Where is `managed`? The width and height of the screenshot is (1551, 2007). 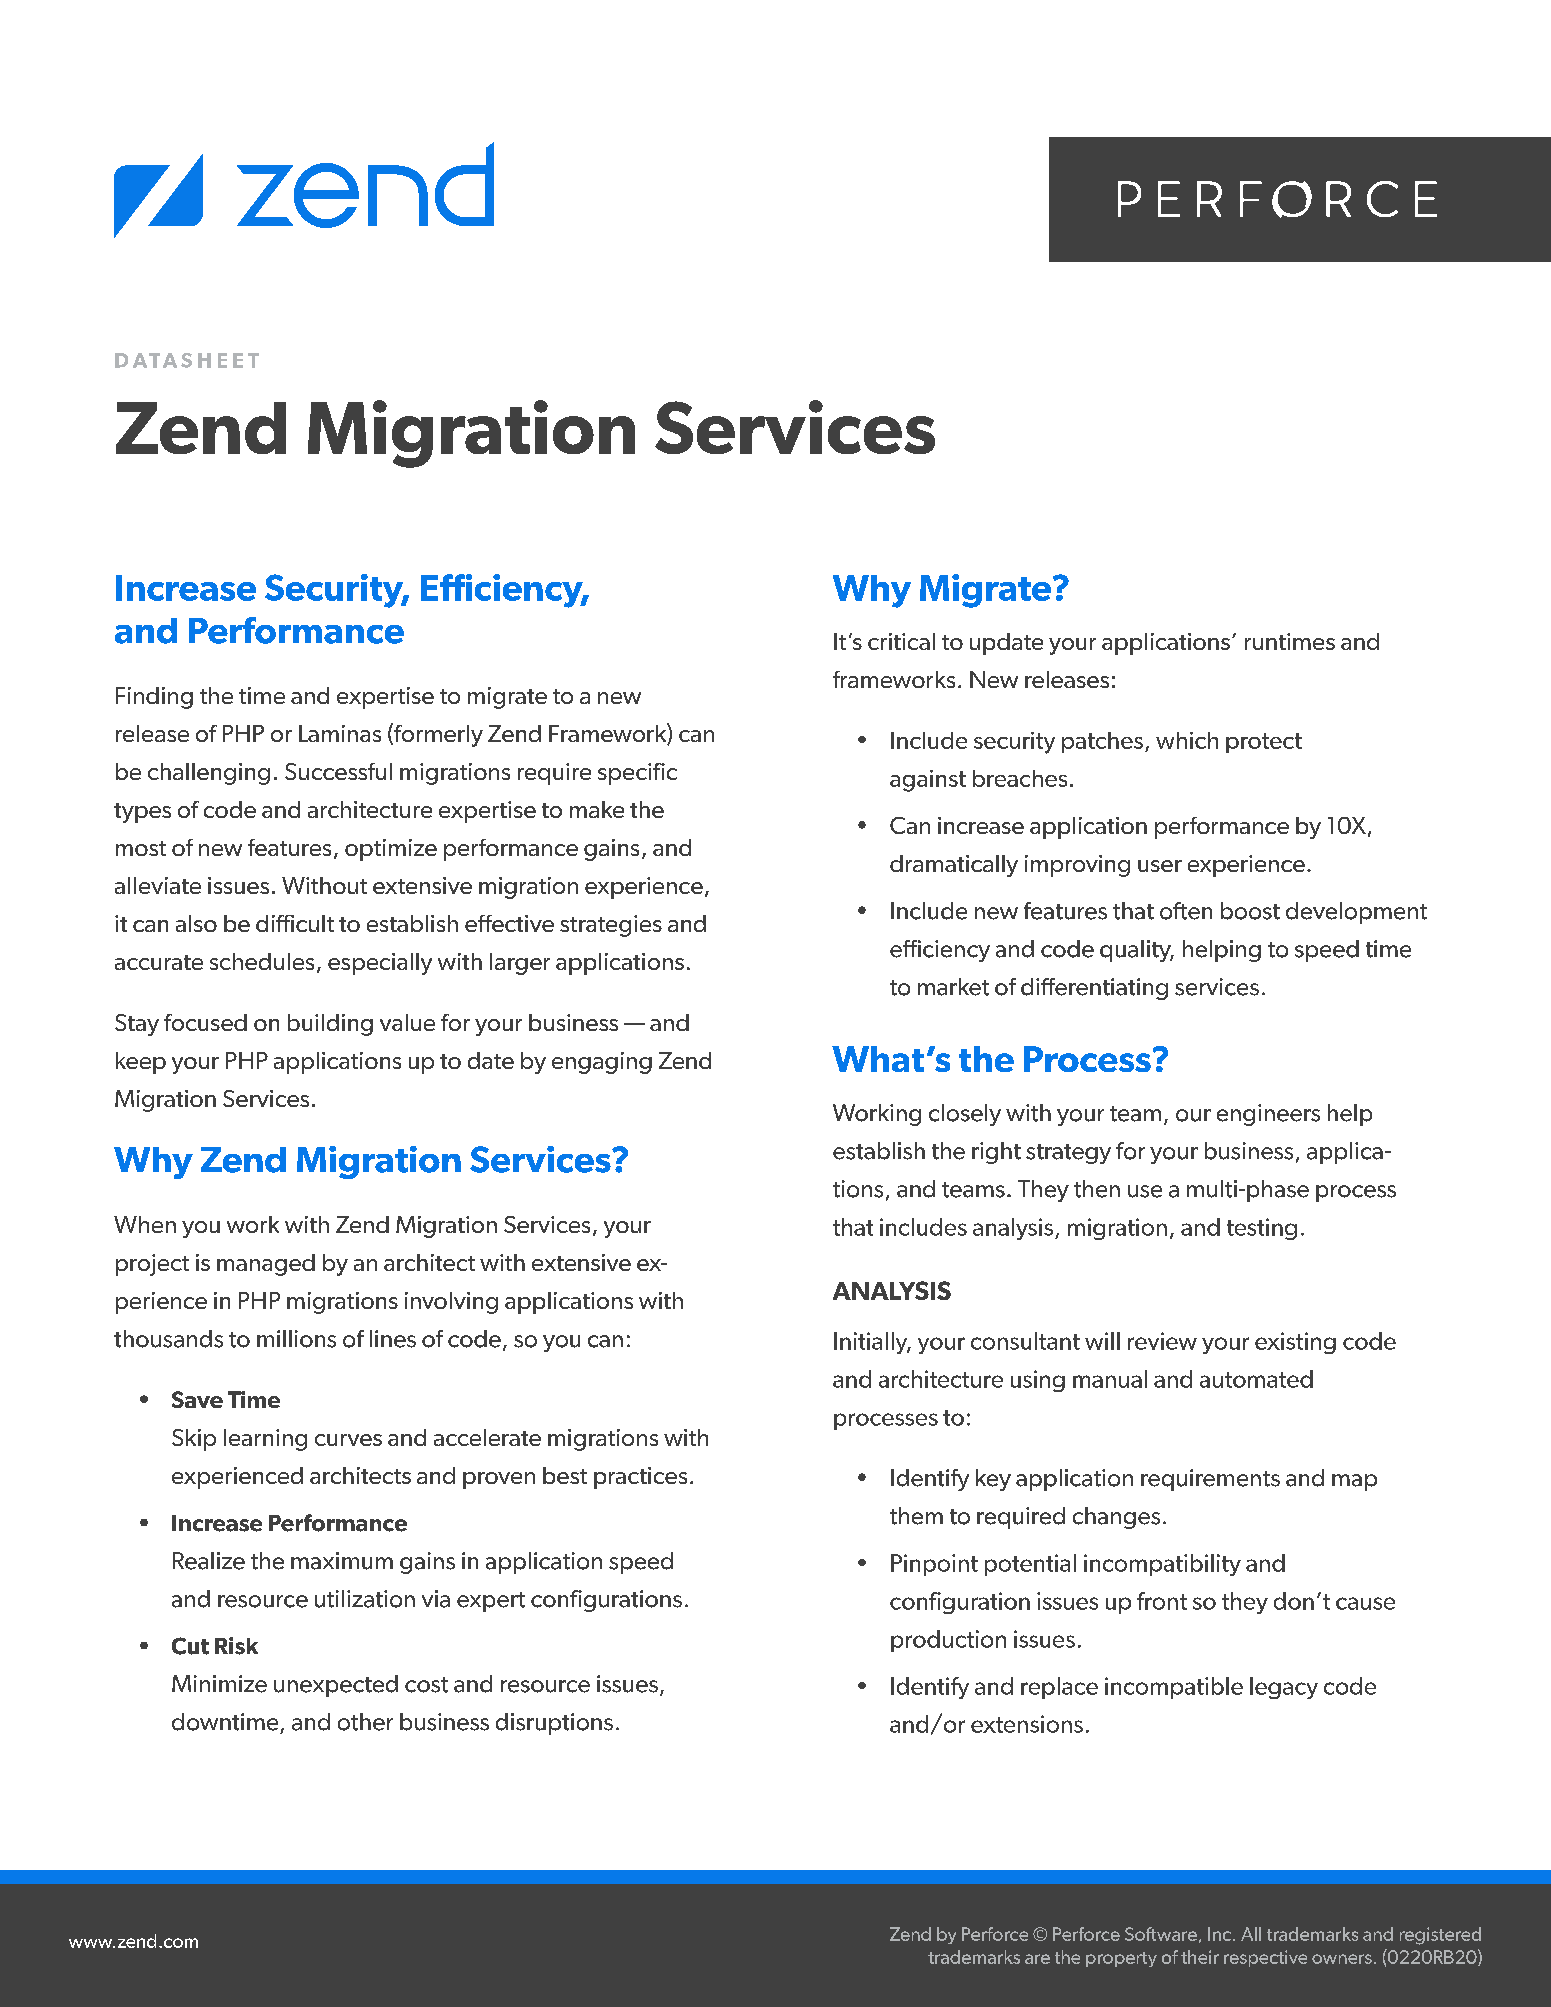 managed is located at coordinates (266, 1265).
